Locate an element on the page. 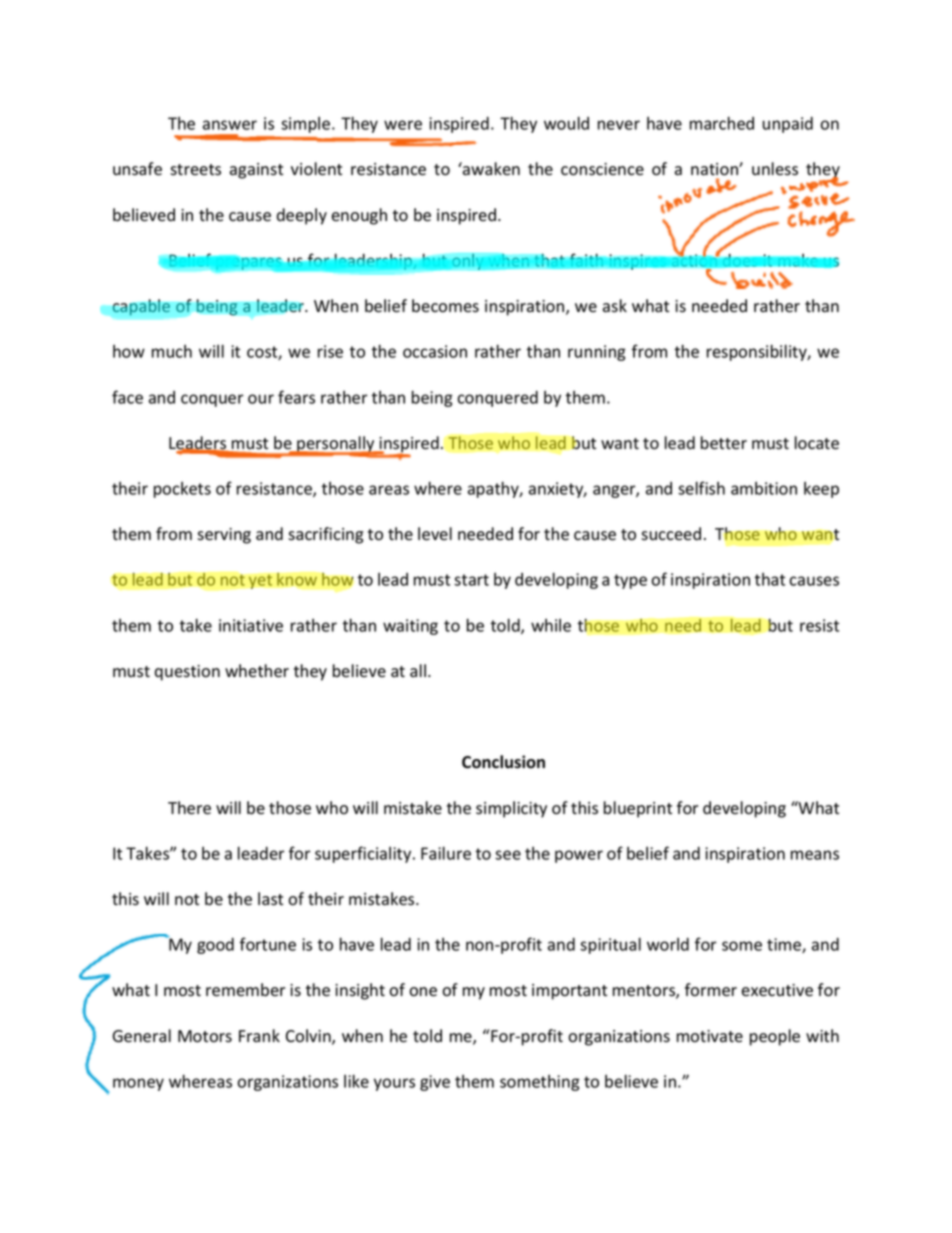 Image resolution: width=952 pixels, height=1233 pixels. motivate is located at coordinates (710, 1036).
